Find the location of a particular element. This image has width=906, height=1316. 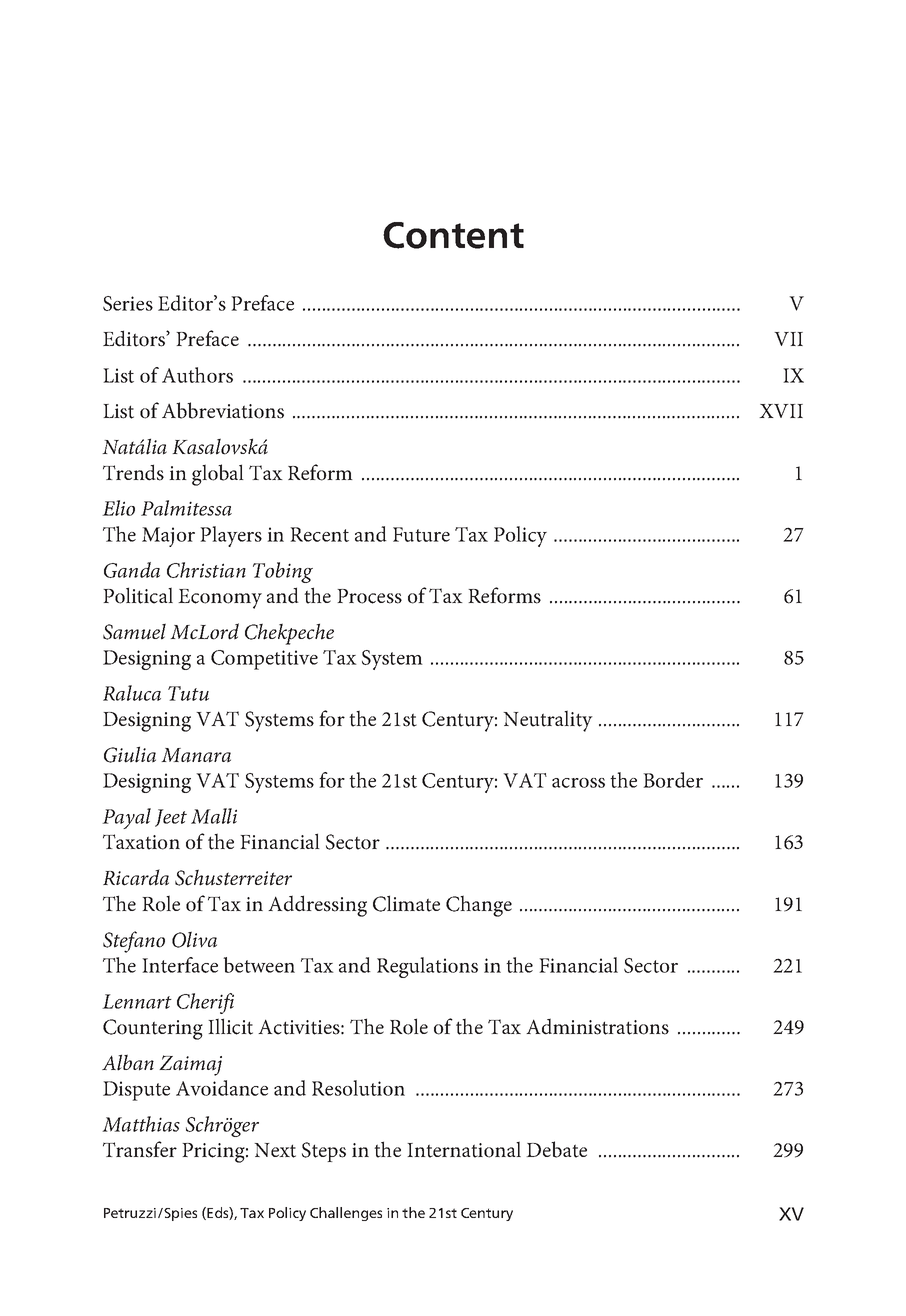

Taxation is located at coordinates (141, 842).
